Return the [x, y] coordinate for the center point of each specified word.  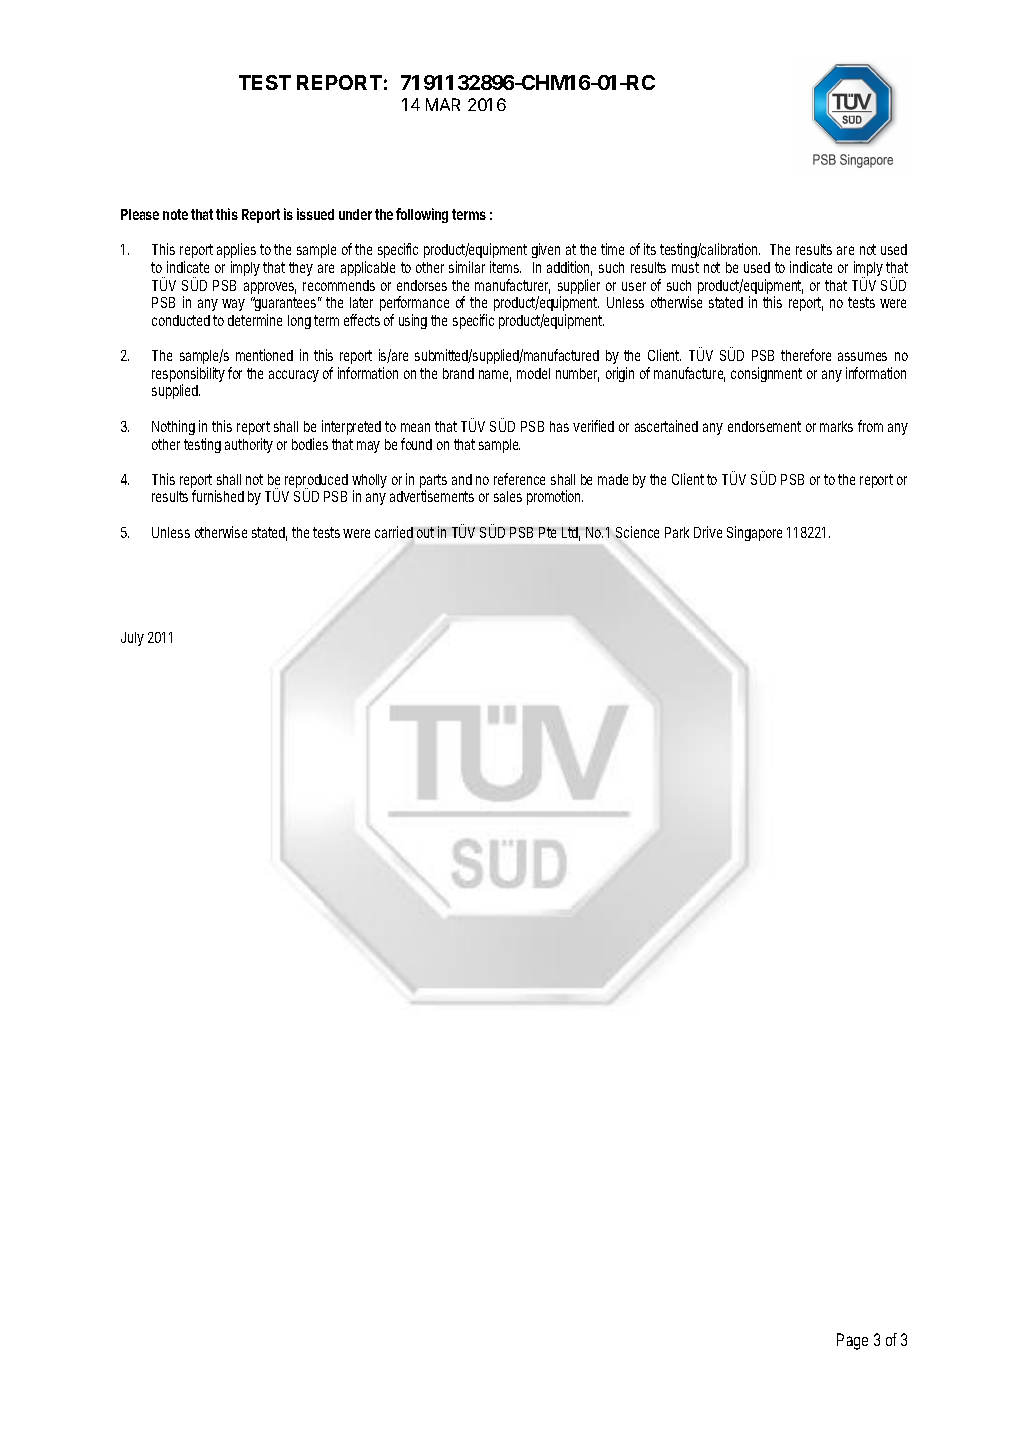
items [505, 267]
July [132, 639]
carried [394, 532]
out [425, 532]
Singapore [754, 533]
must [685, 267]
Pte [547, 532]
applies [236, 252]
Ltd [571, 534]
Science [637, 532]
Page [852, 1341]
